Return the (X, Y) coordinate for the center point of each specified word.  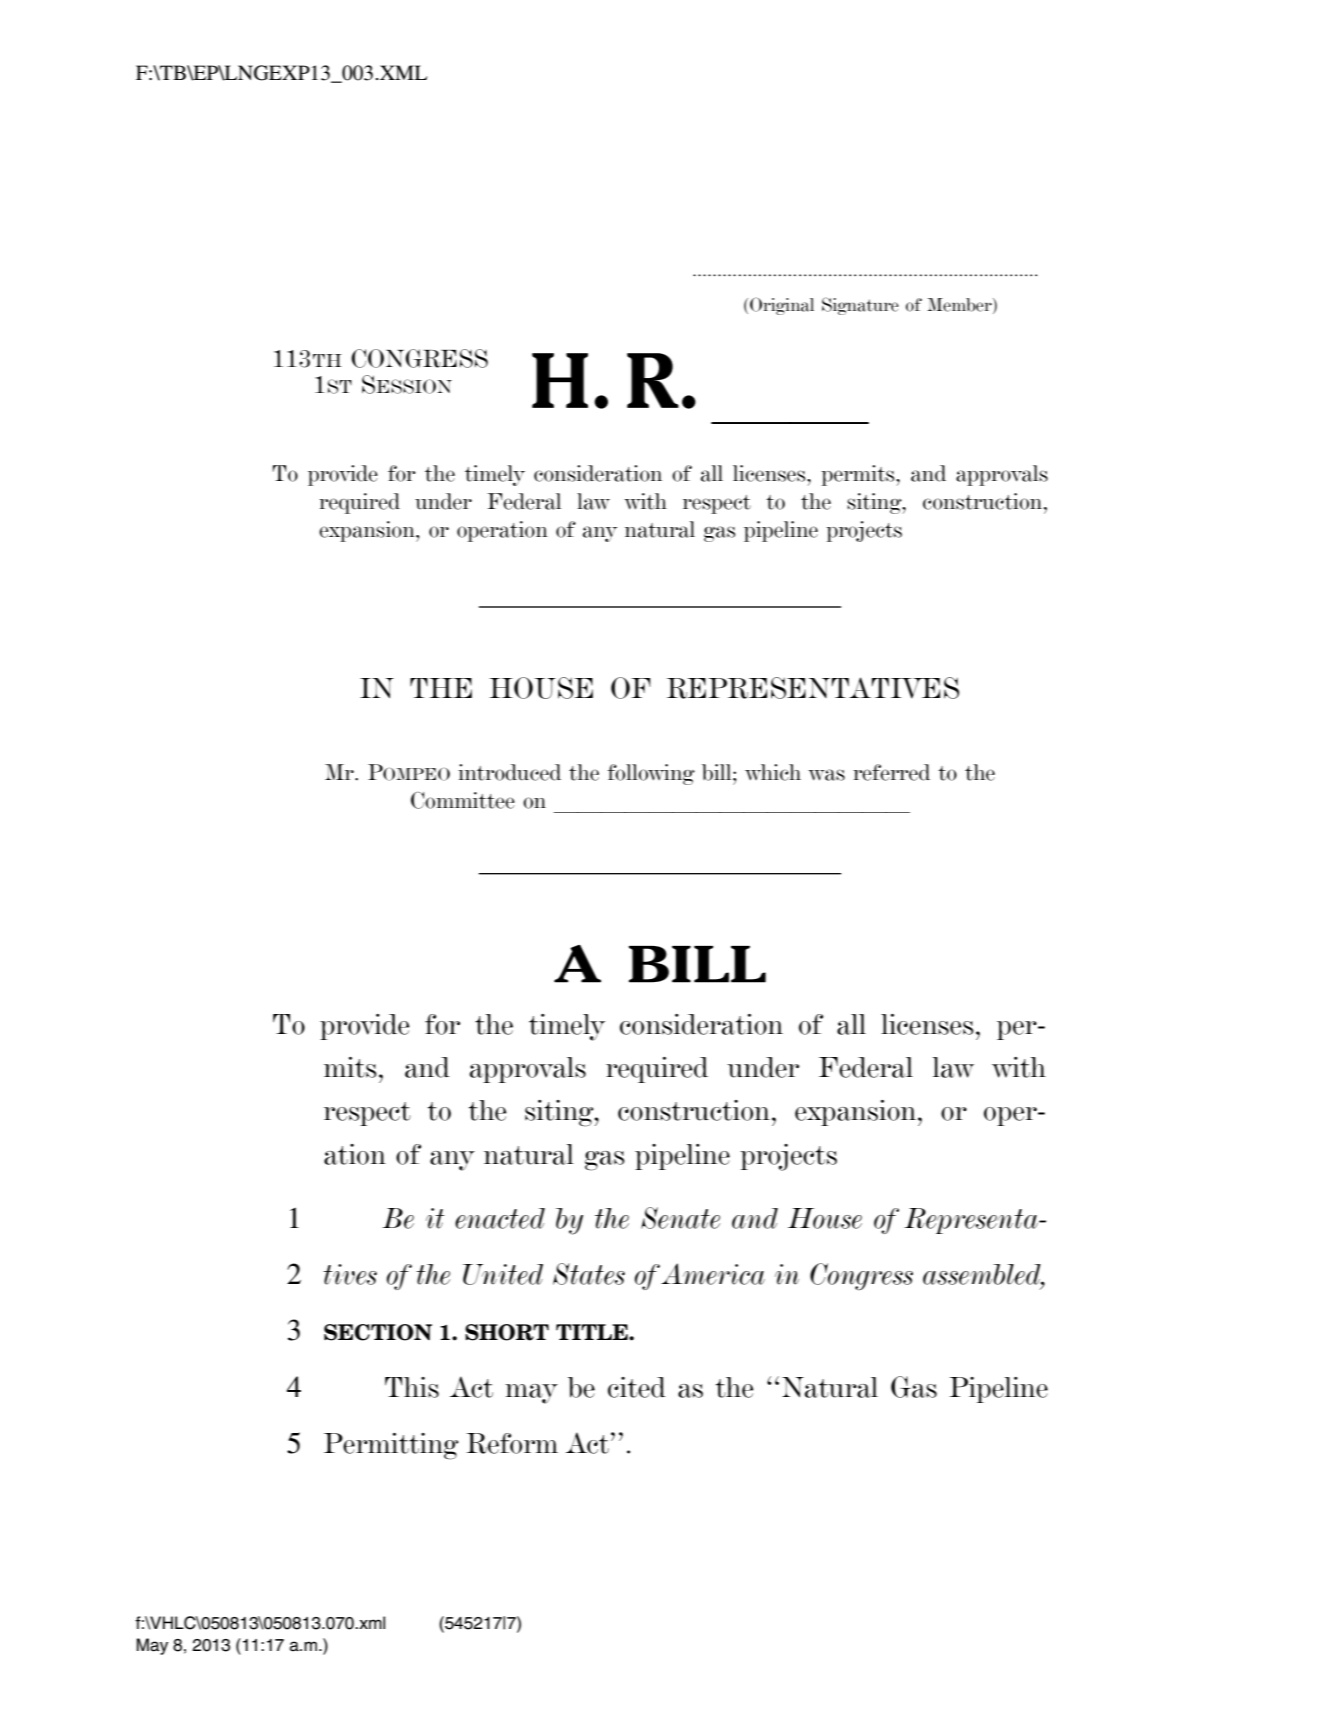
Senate (680, 1218)
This (412, 1387)
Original (782, 306)
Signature (860, 306)
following (651, 774)
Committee (463, 800)
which (773, 772)
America (713, 1274)
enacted (500, 1218)
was (826, 775)
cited (637, 1387)
